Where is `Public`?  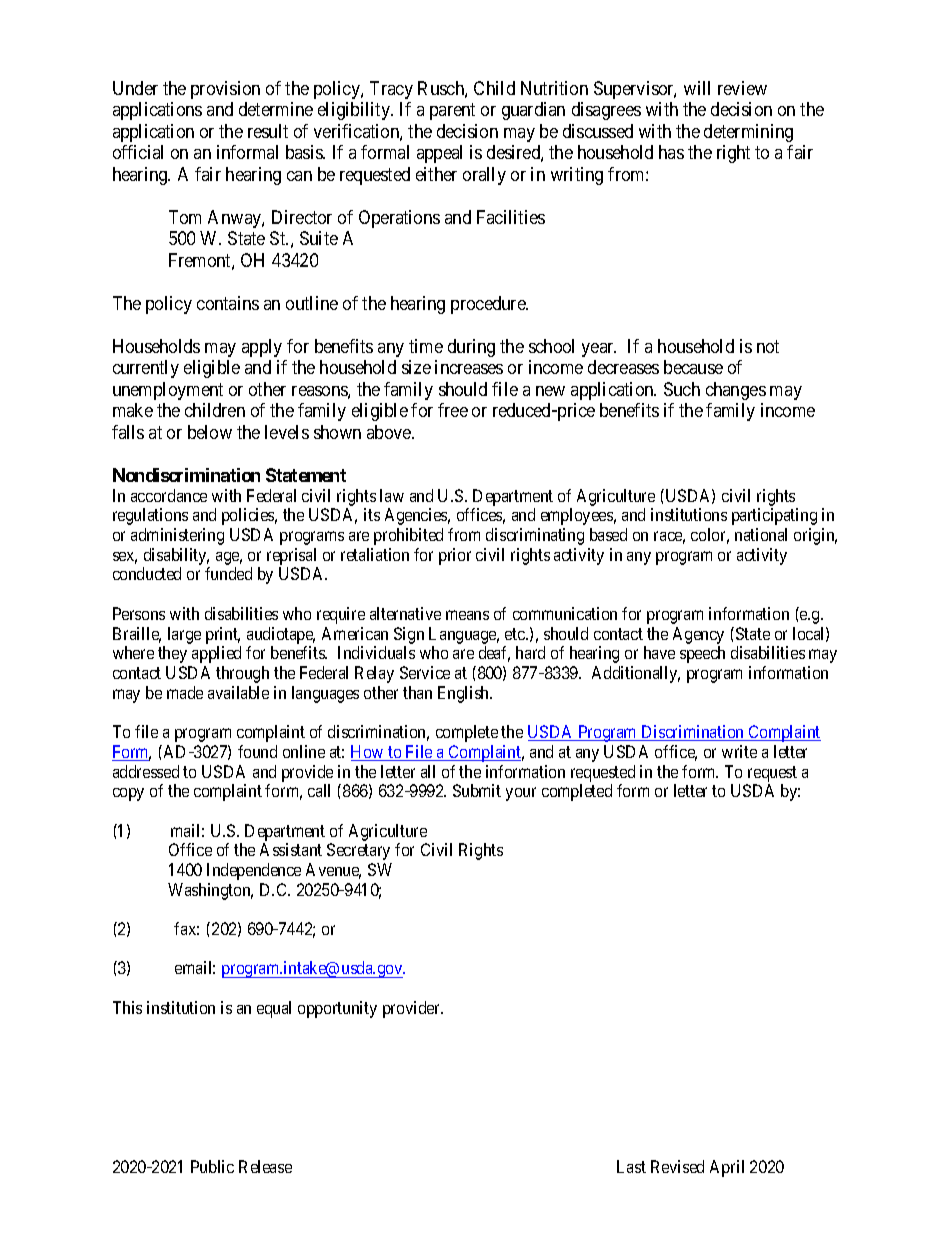 Public is located at coordinates (212, 1166).
